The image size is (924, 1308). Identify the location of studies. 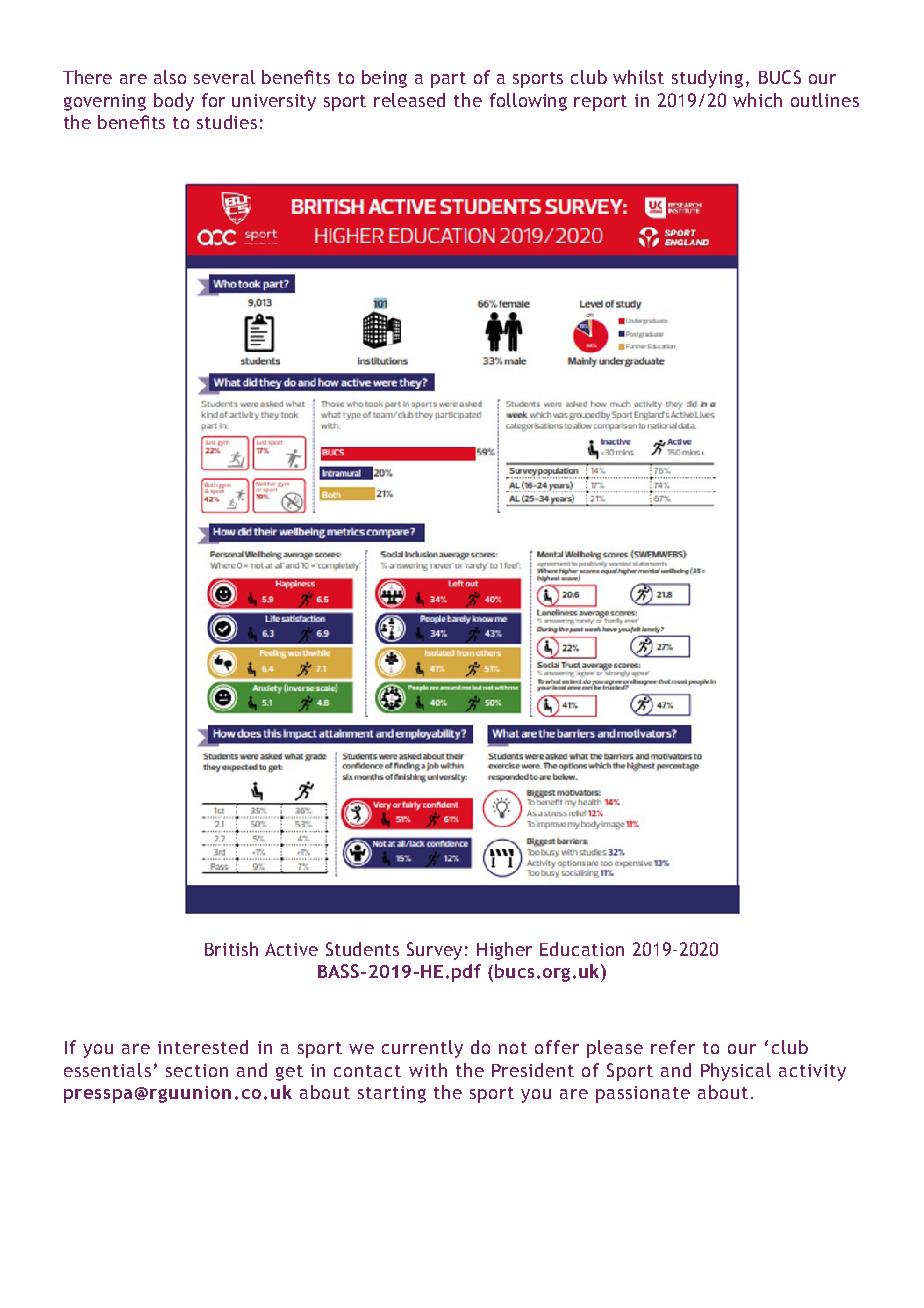
(227, 122).
